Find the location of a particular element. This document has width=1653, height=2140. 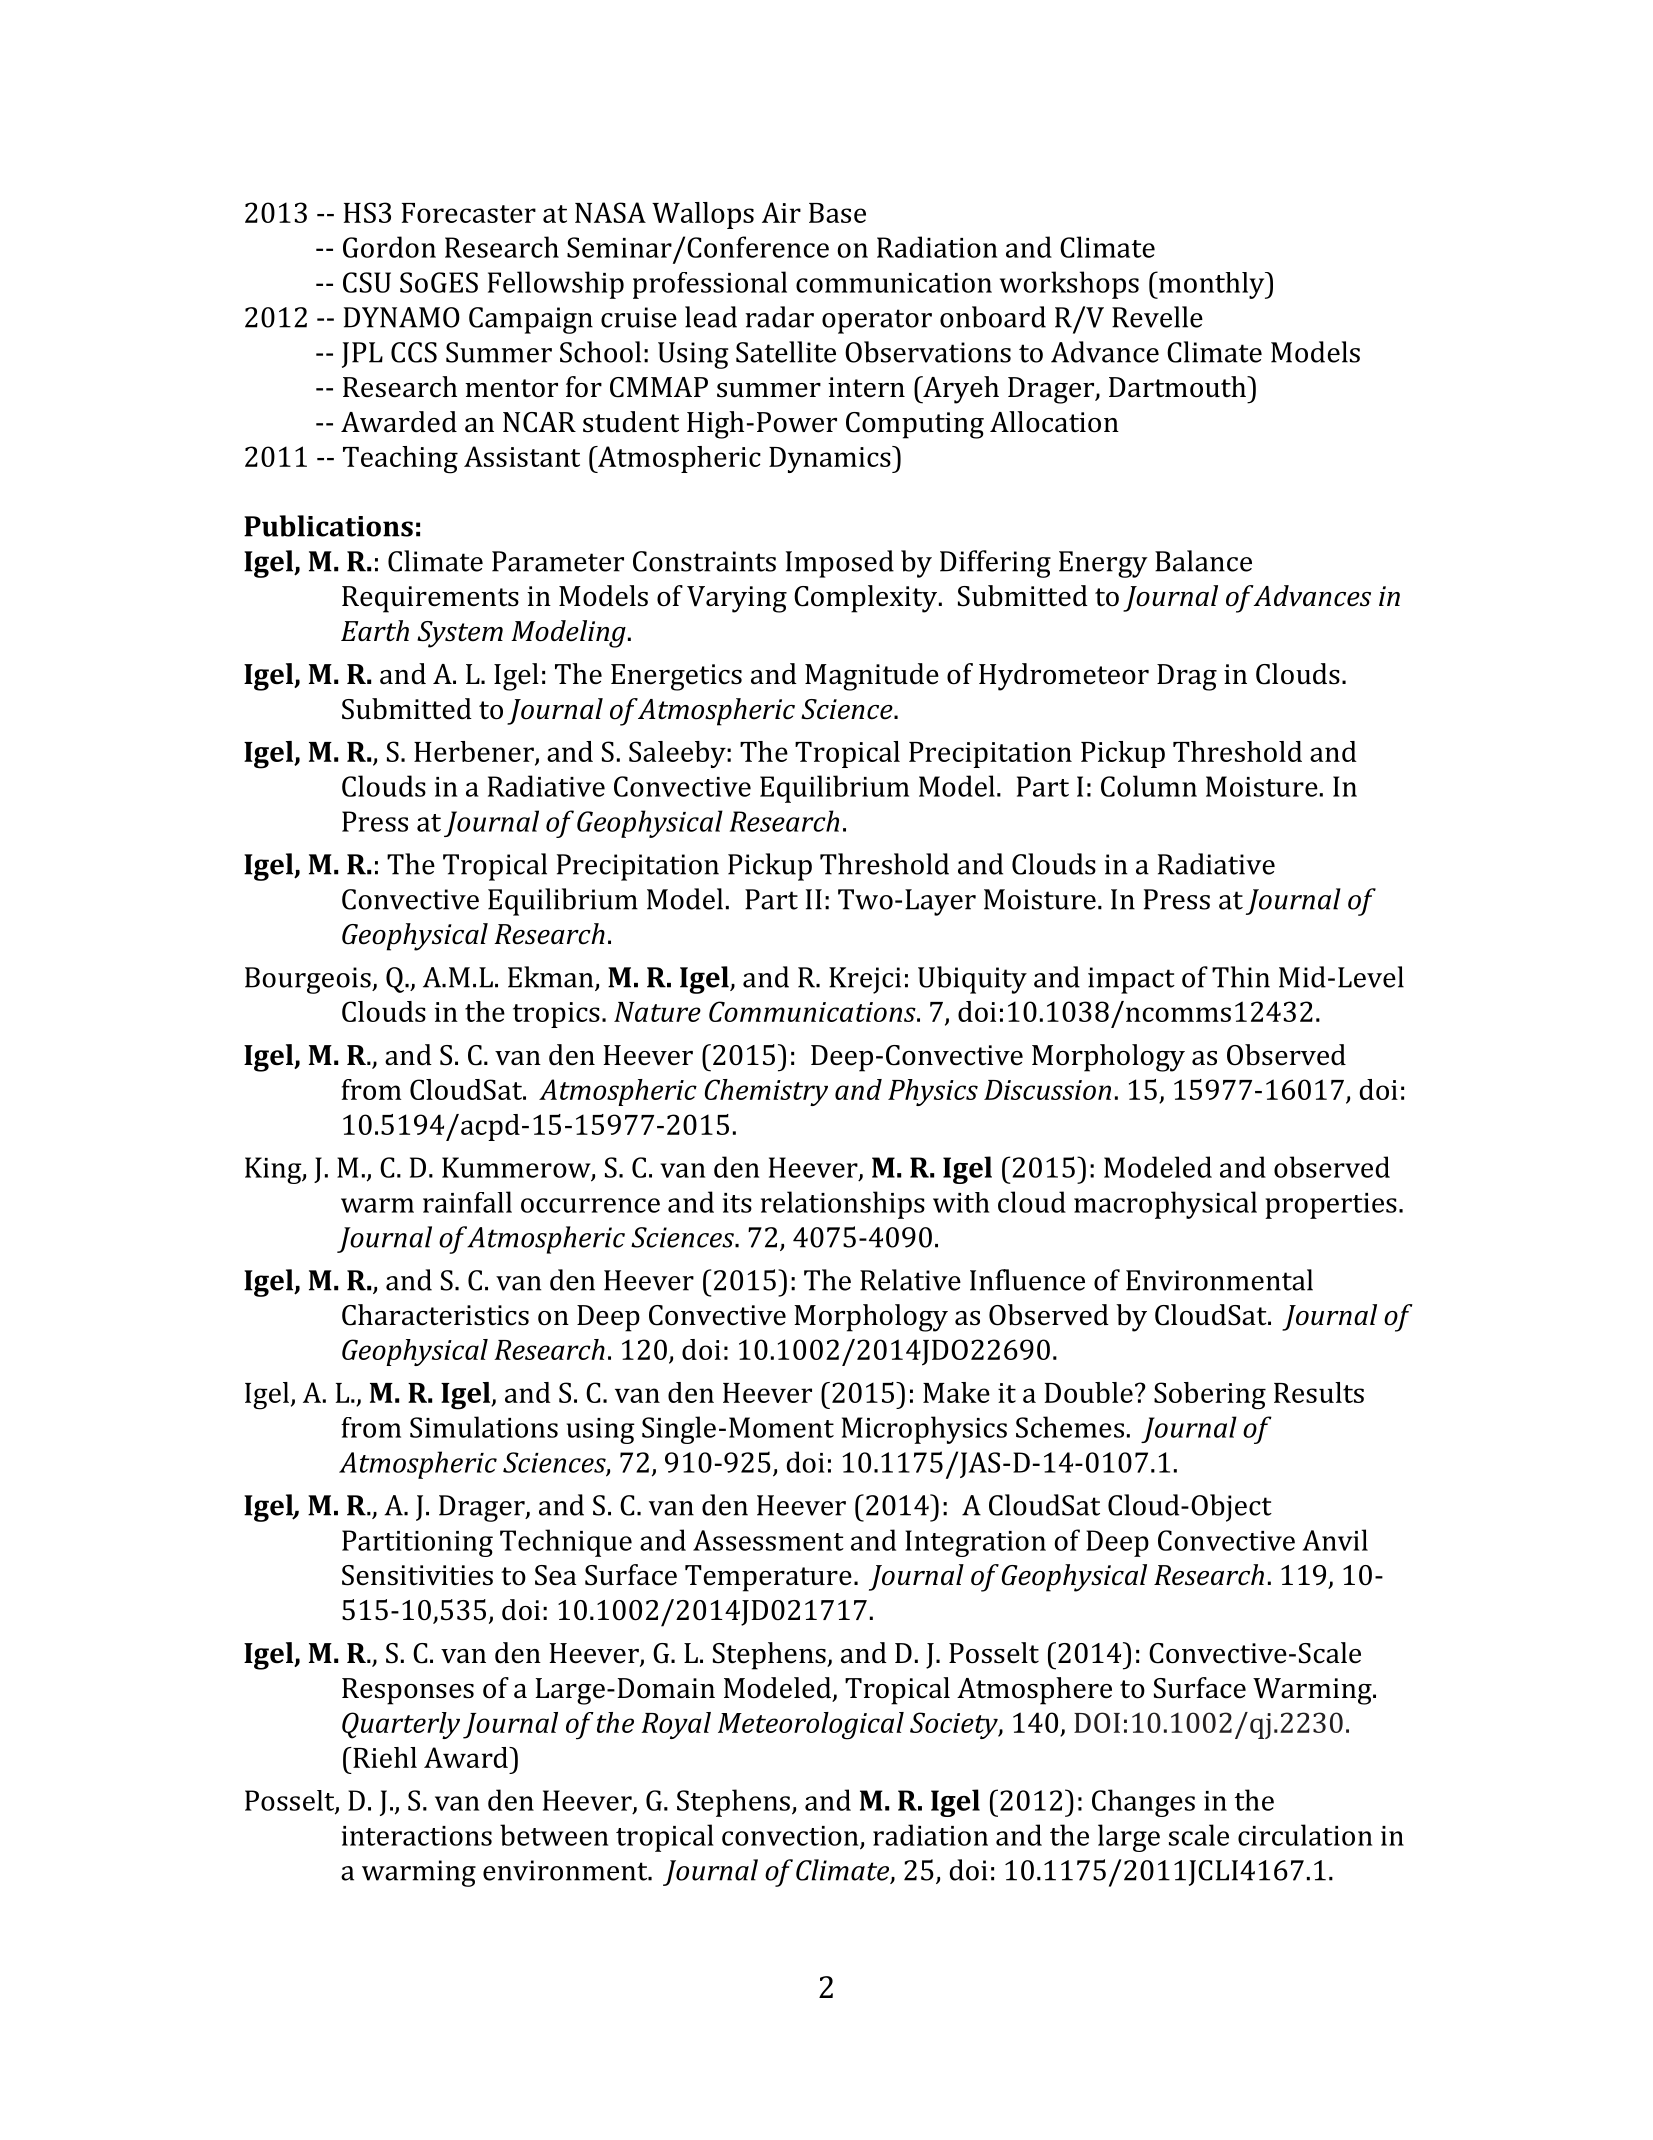

Column is located at coordinates (1149, 786).
